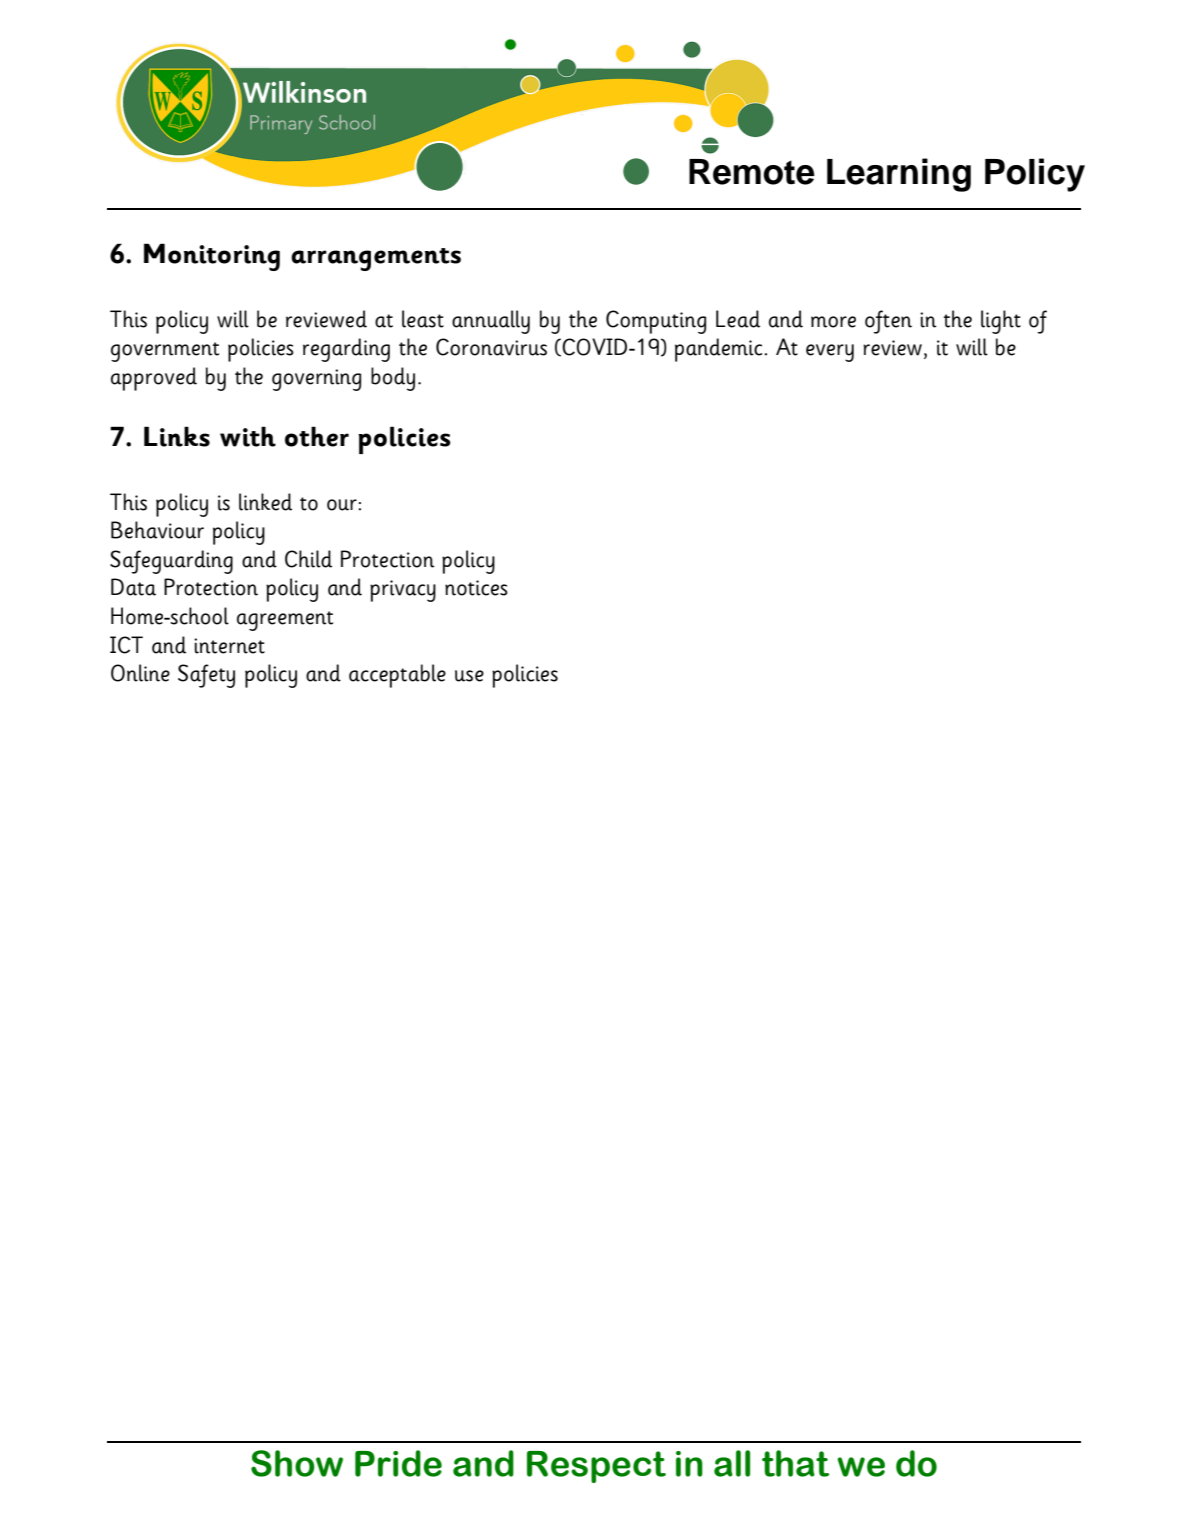  Describe the element at coordinates (476, 588) in the screenshot. I see `notices` at that location.
